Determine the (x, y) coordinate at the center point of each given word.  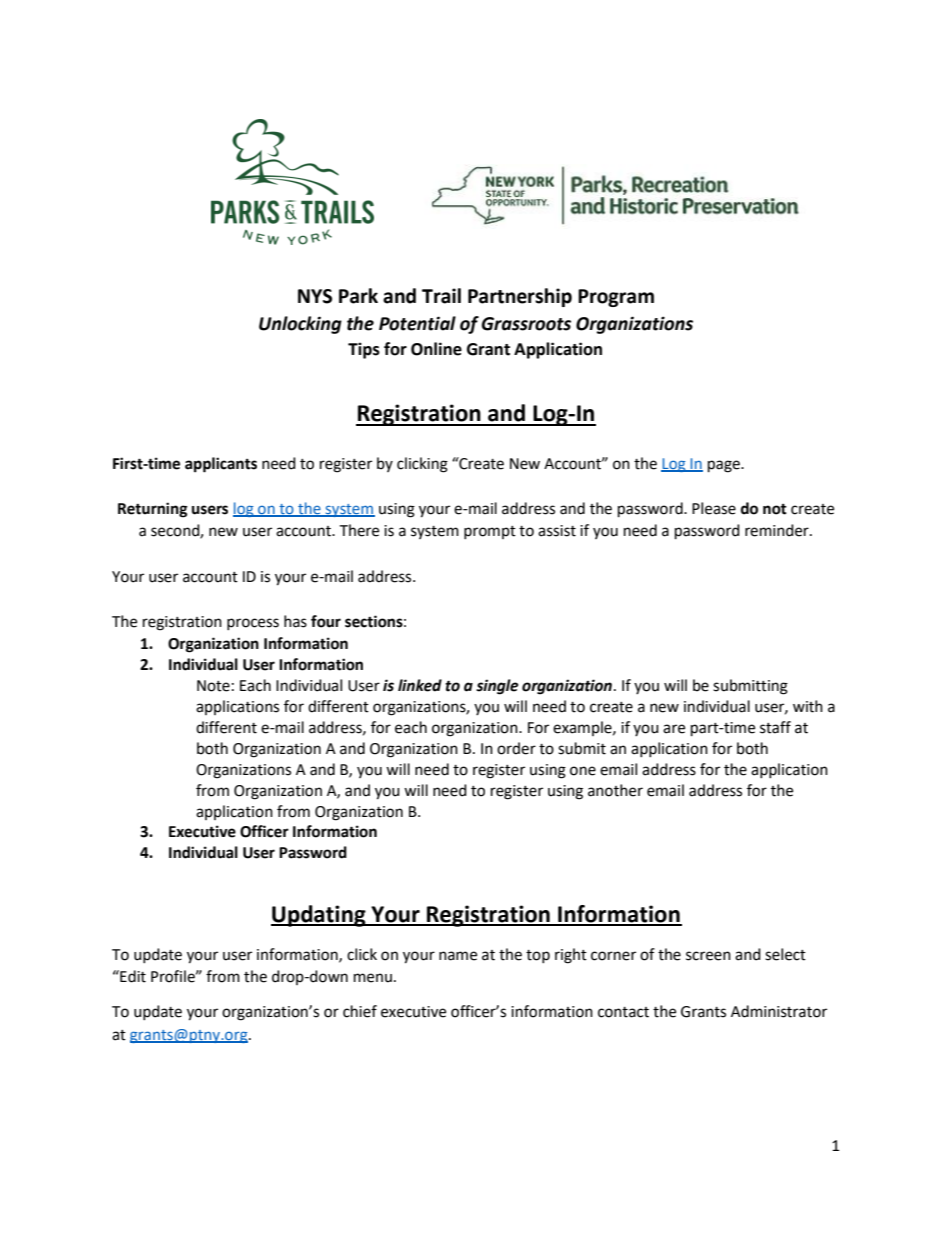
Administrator (779, 1011)
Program (616, 298)
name (458, 956)
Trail (441, 296)
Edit (132, 976)
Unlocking (300, 325)
